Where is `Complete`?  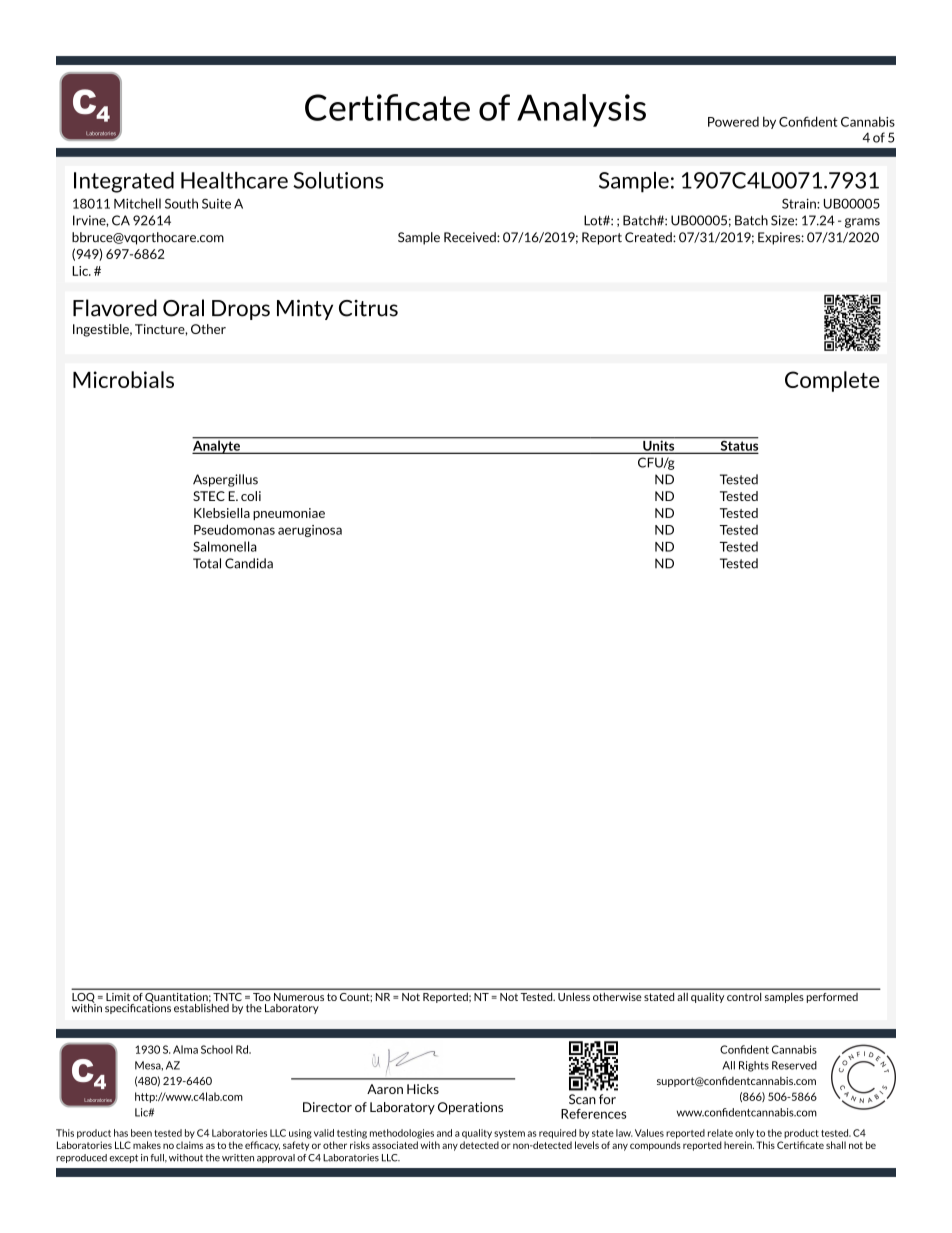
Complete is located at coordinates (832, 381).
